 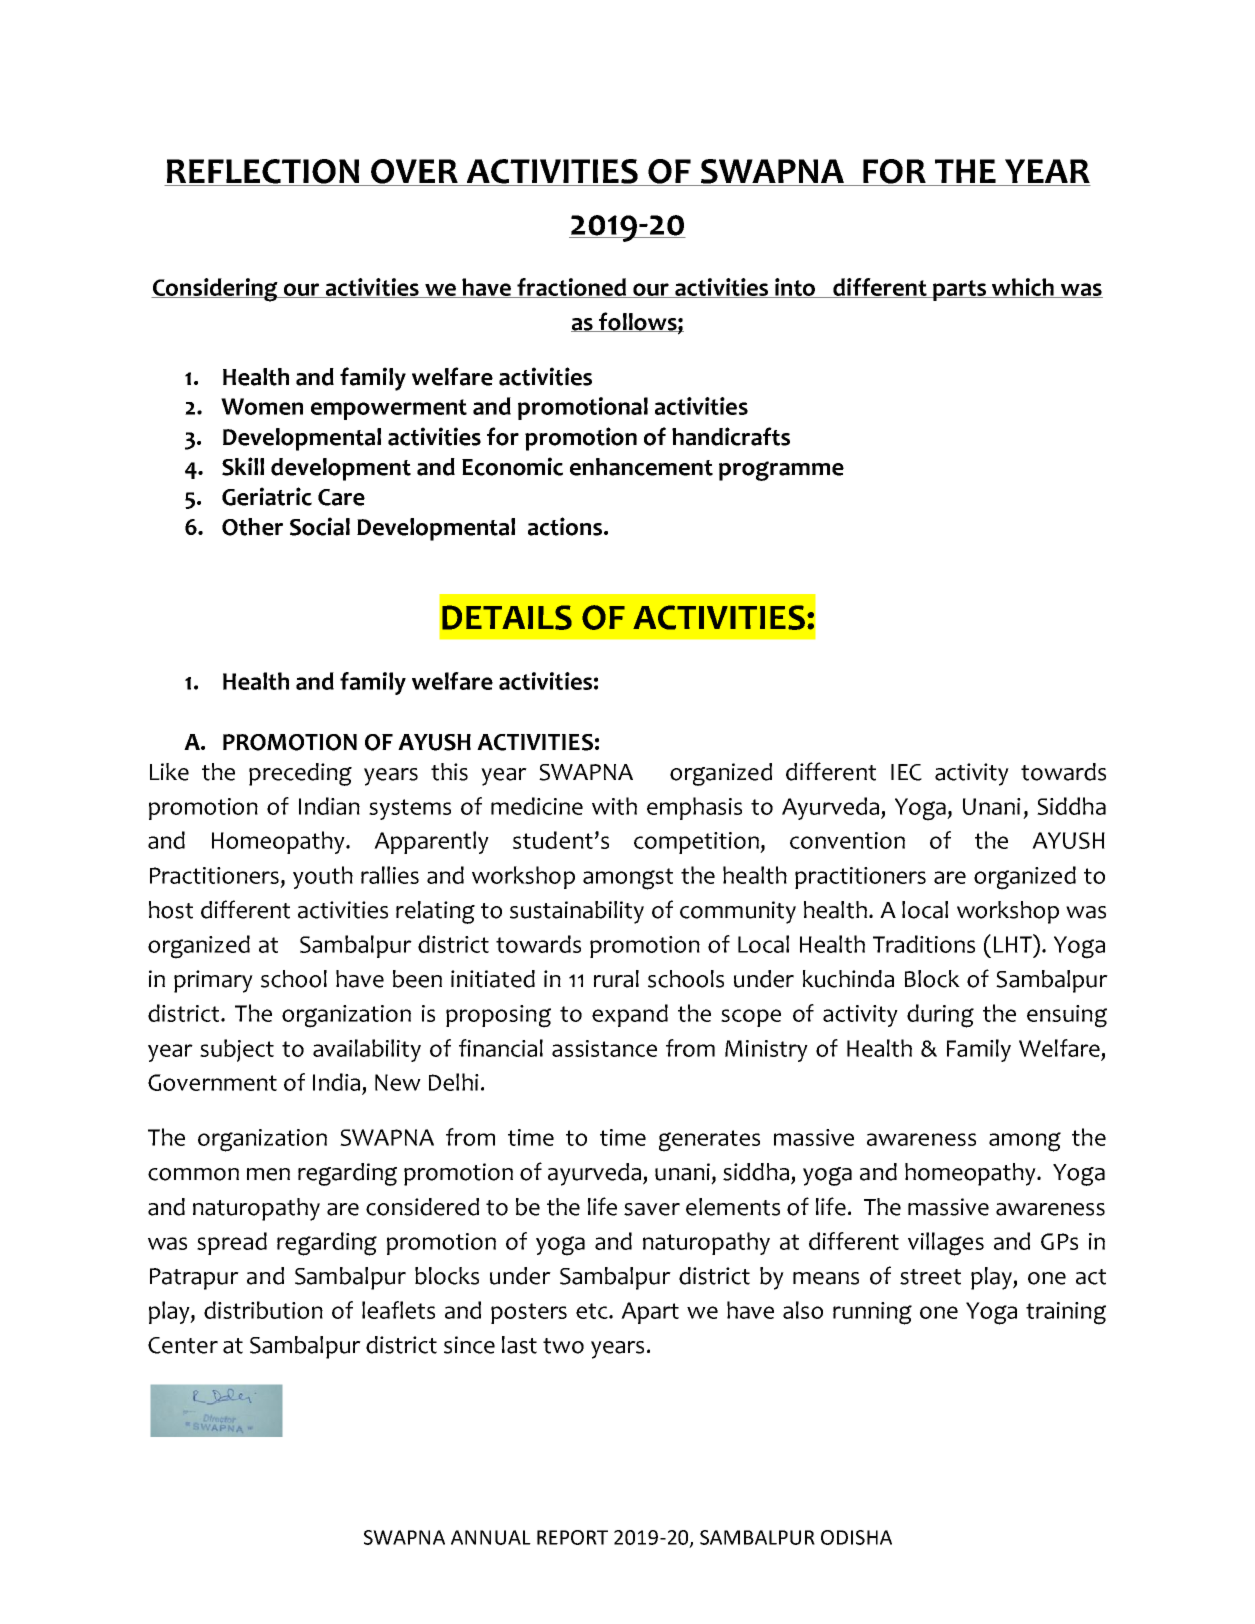 I want to click on into, so click(x=795, y=288).
